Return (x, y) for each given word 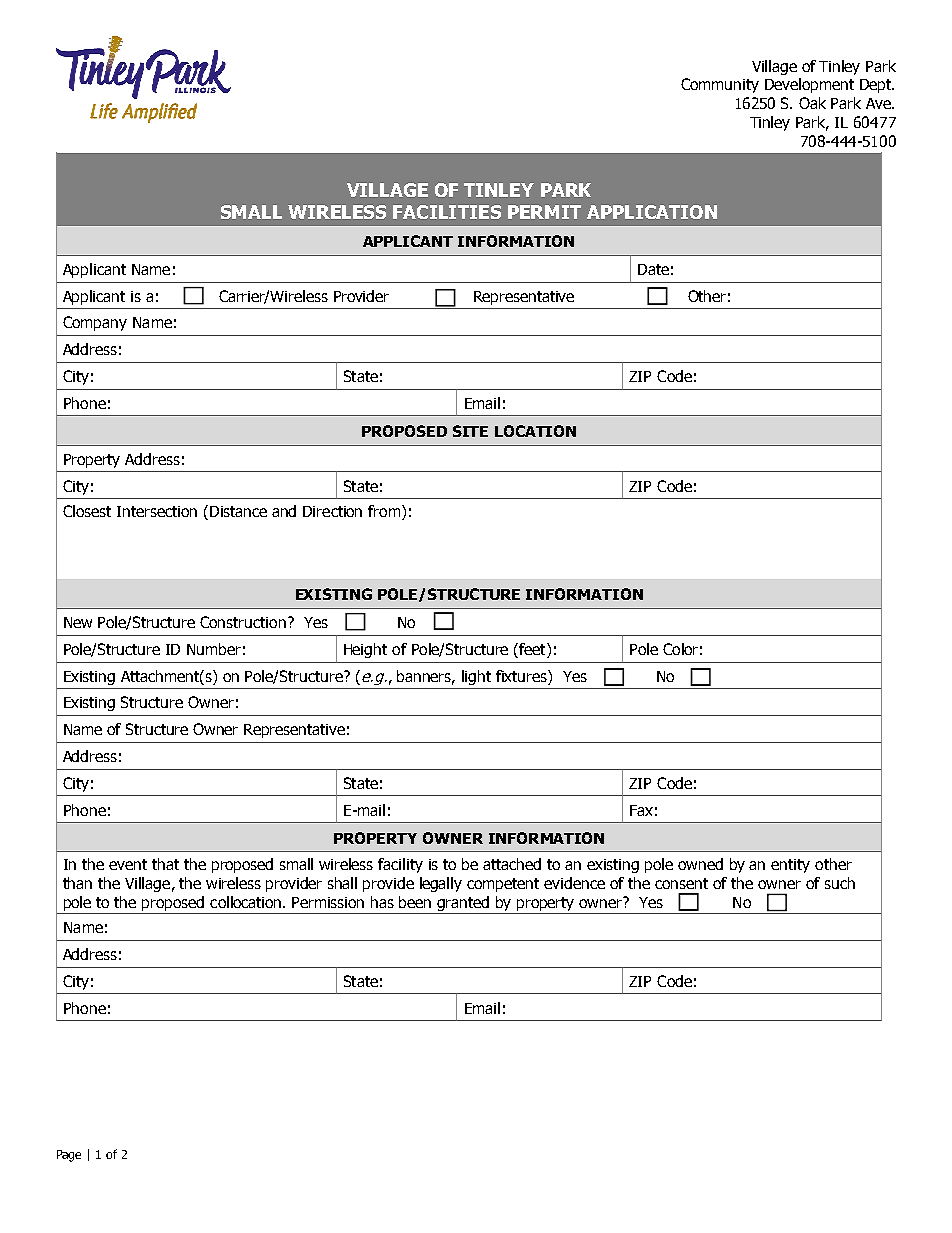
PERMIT (544, 212)
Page (69, 1156)
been (415, 902)
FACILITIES (447, 212)
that (165, 864)
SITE (470, 431)
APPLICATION (652, 212)
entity (790, 866)
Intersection (157, 511)
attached (512, 864)
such (840, 883)
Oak (812, 103)
